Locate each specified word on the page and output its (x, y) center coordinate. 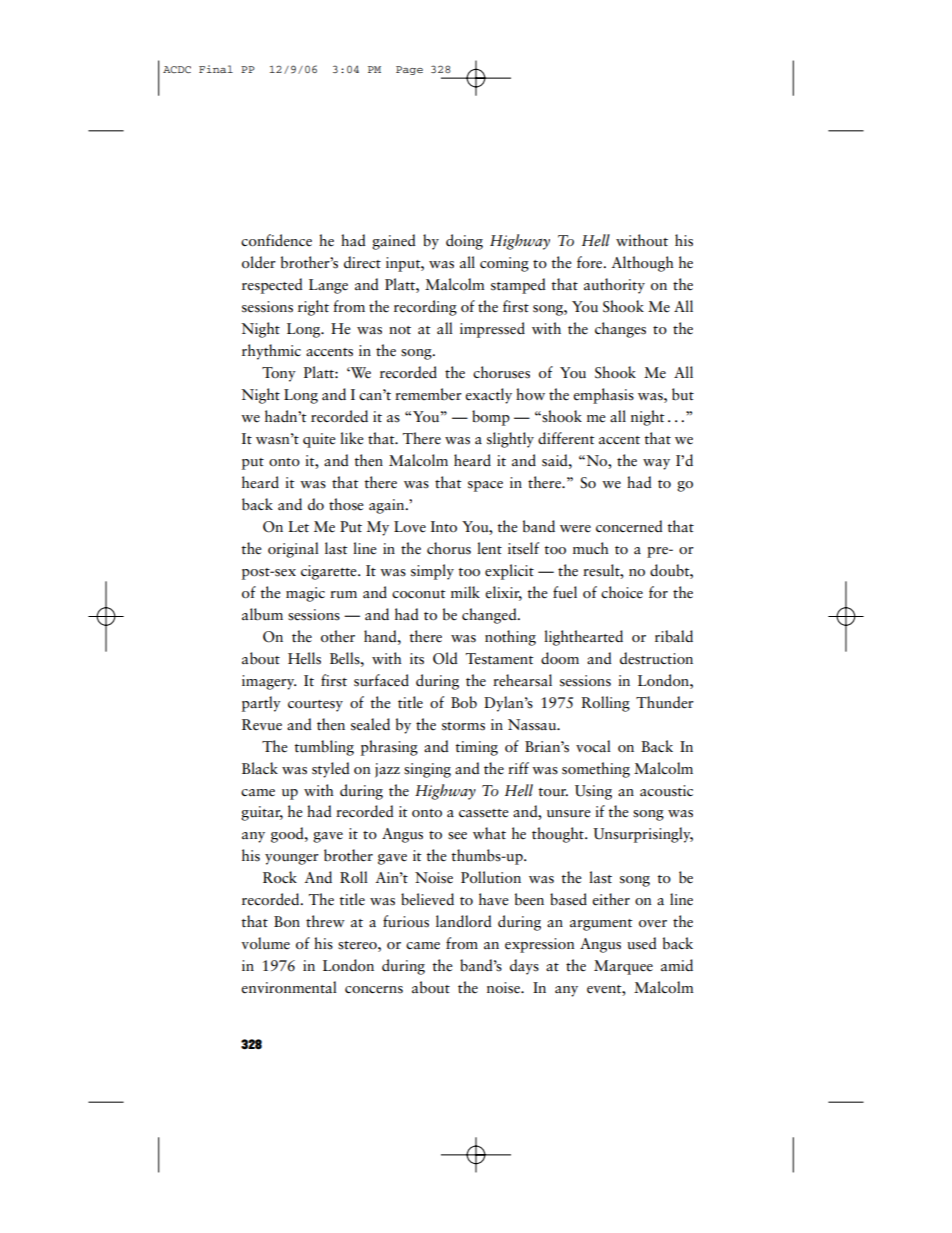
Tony (279, 374)
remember (428, 394)
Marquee (623, 967)
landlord (464, 921)
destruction (656, 658)
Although (642, 264)
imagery (269, 682)
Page (409, 70)
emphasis (603, 396)
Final (216, 69)
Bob (464, 702)
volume (265, 943)
